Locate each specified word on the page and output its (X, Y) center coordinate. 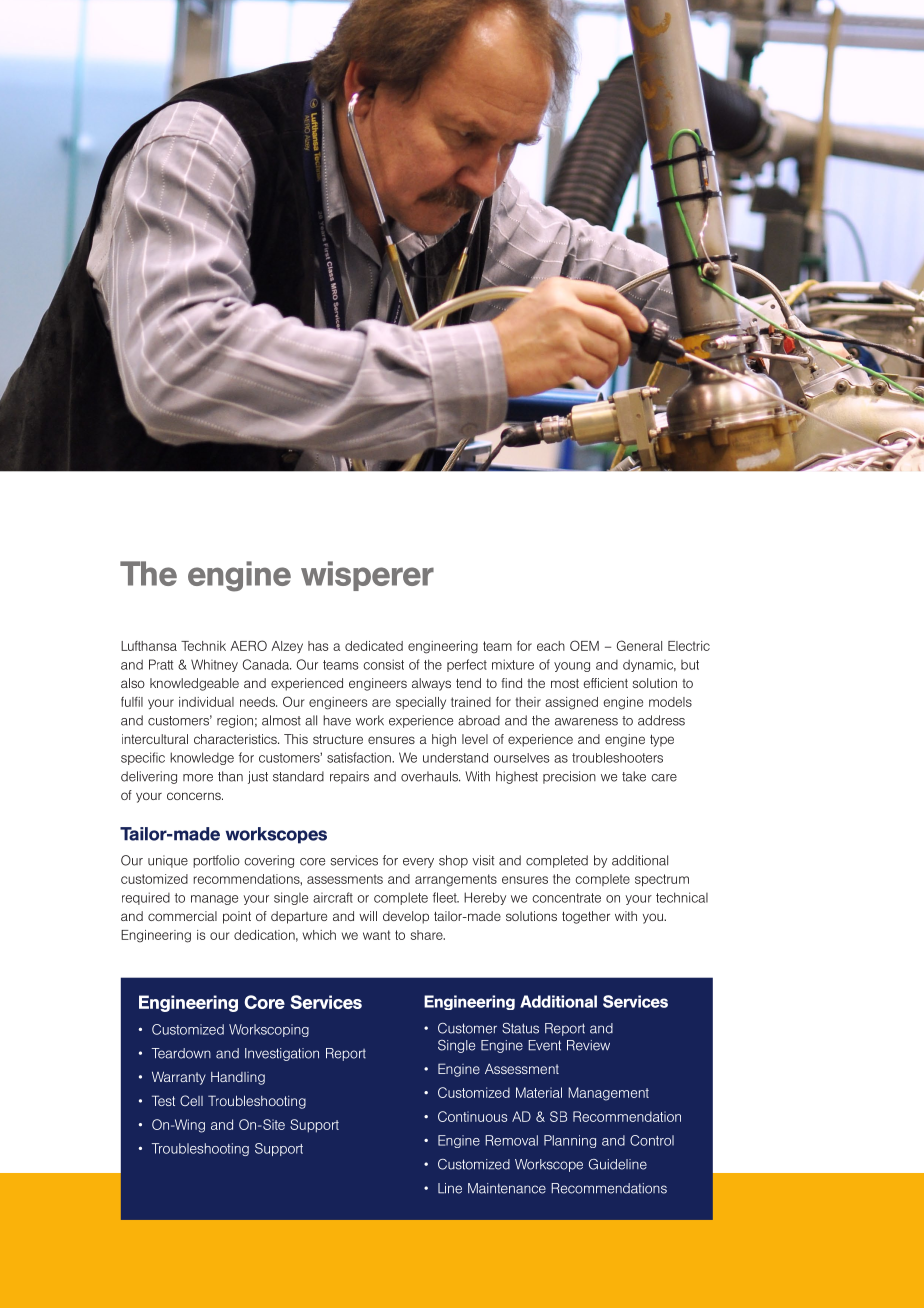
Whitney (214, 665)
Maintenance (507, 1188)
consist (384, 664)
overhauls (430, 776)
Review (588, 1045)
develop (406, 917)
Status (520, 1028)
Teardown (181, 1053)
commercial (182, 916)
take (634, 776)
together (586, 917)
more (198, 778)
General (639, 645)
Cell (191, 1100)
